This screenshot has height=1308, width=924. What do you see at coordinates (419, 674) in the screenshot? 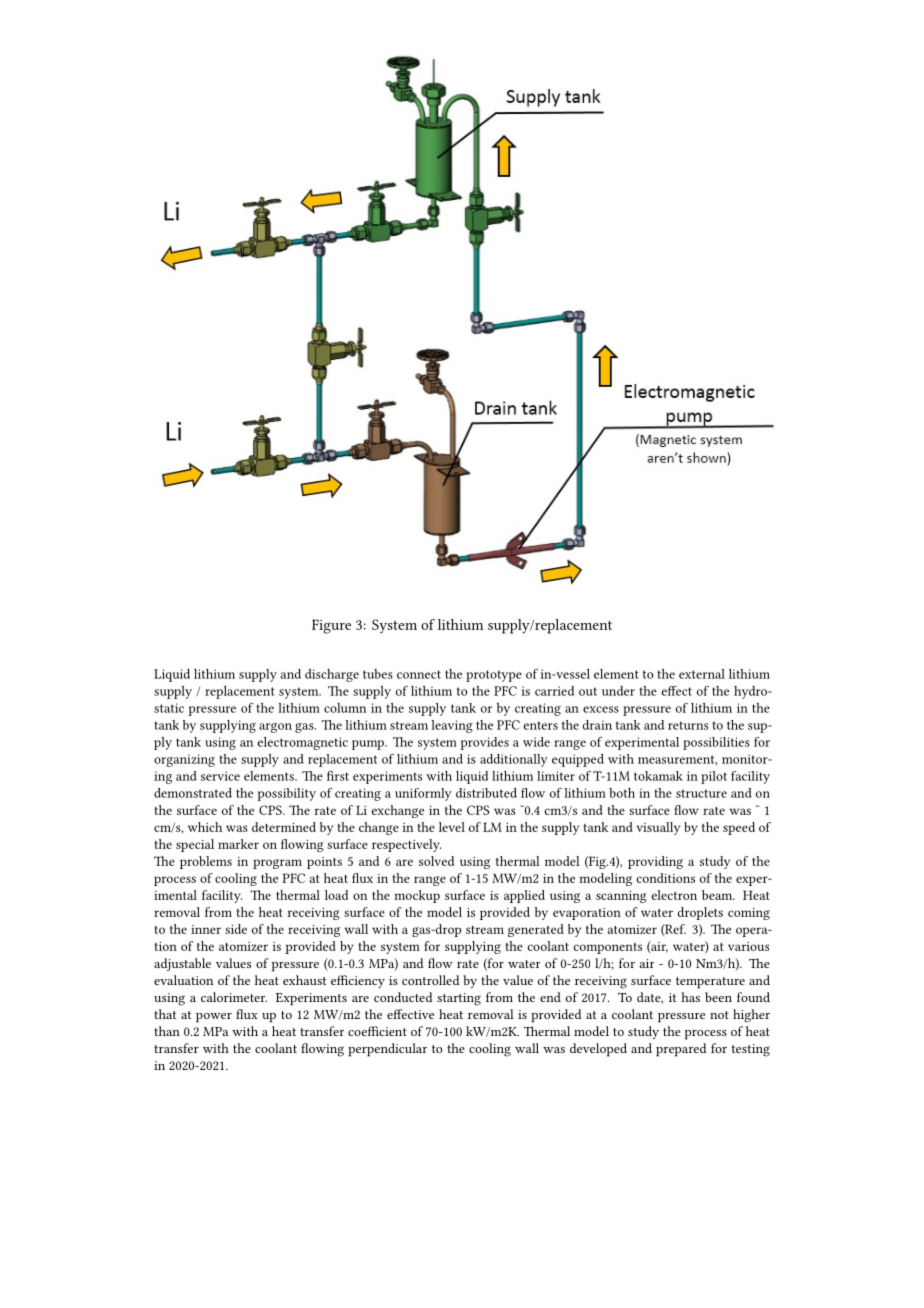
I see `connect` at bounding box center [419, 674].
